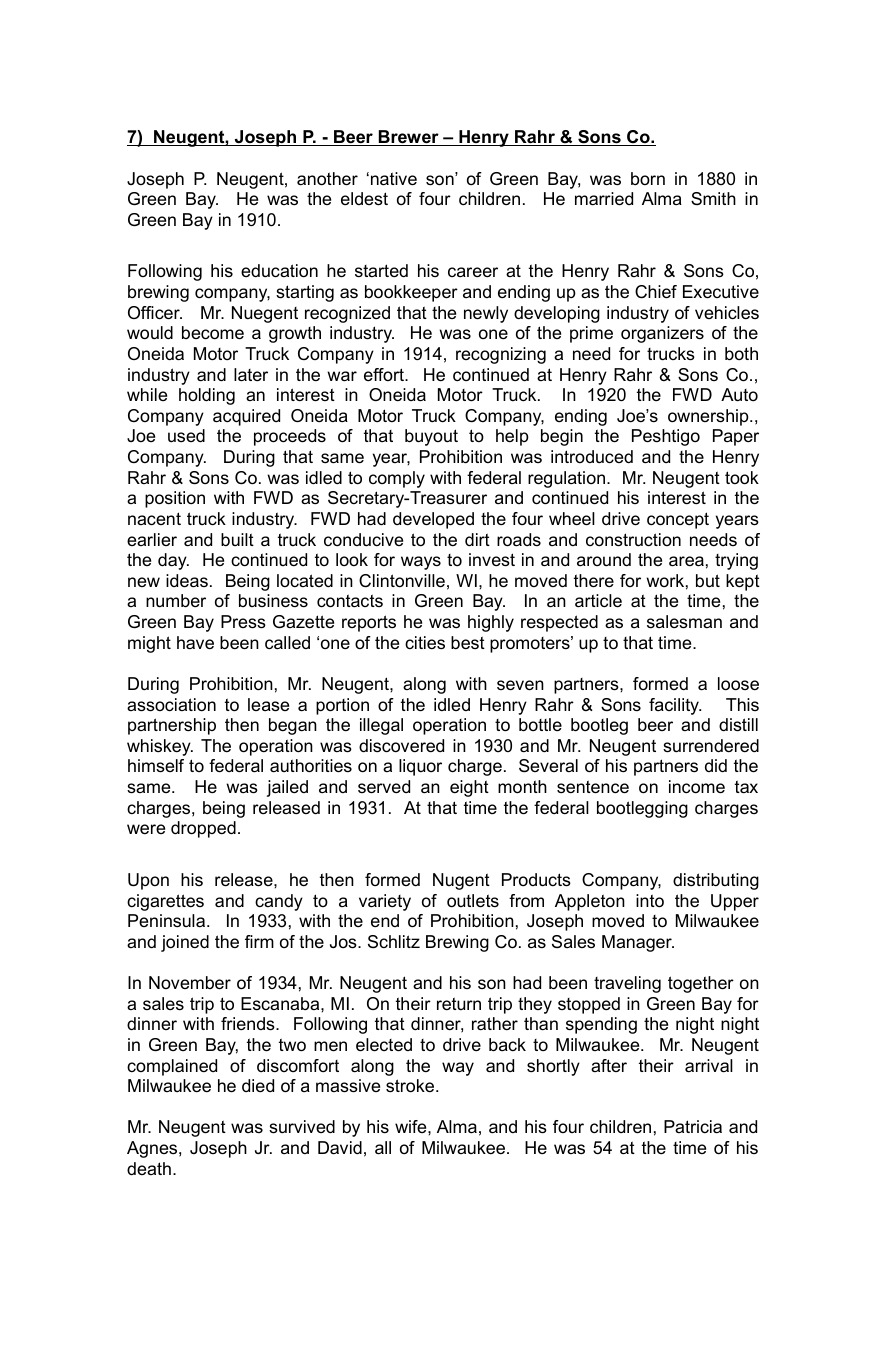 The image size is (887, 1372). What do you see at coordinates (709, 417) in the screenshot?
I see `ownership` at bounding box center [709, 417].
